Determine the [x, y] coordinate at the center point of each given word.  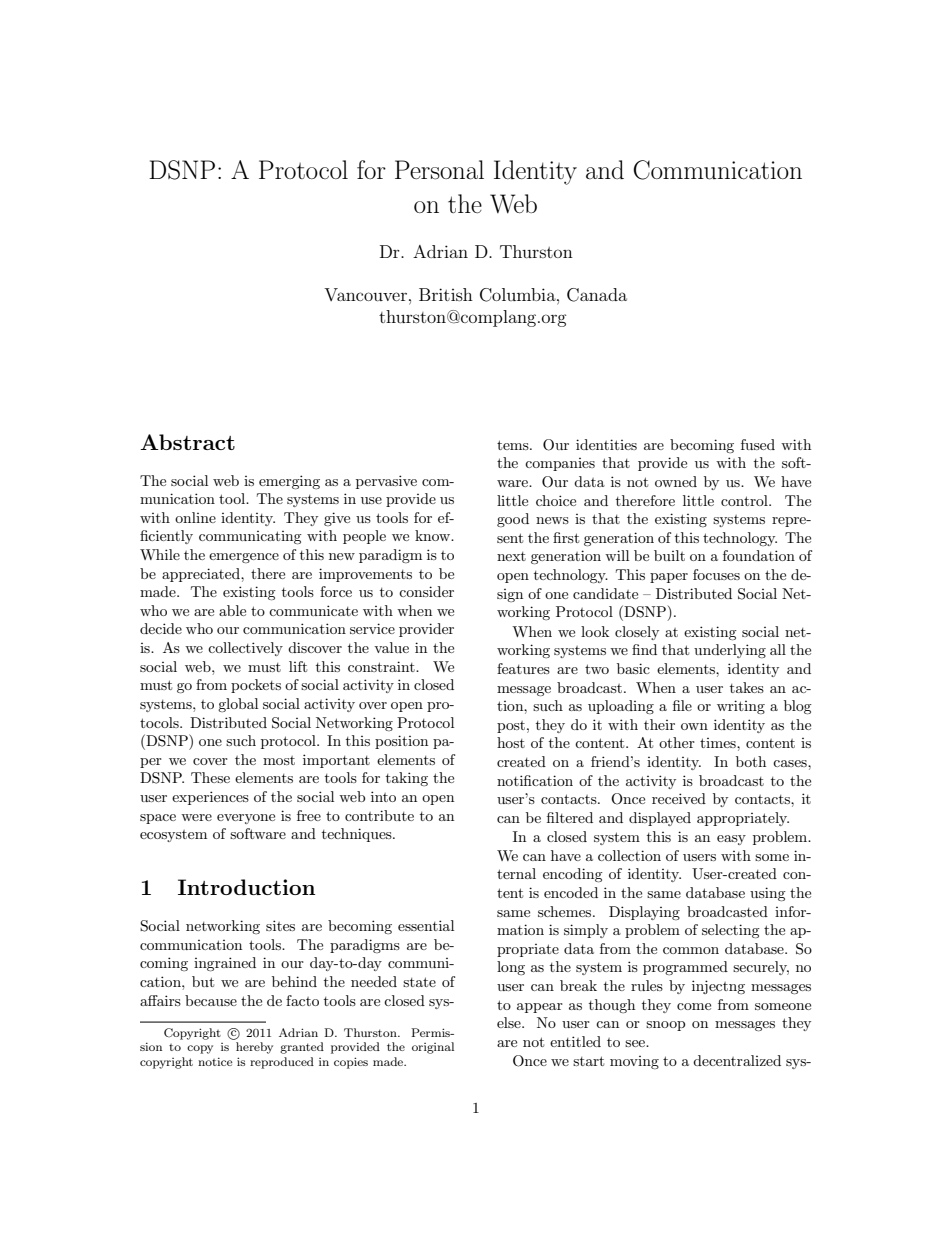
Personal [439, 170]
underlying [730, 651]
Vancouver [365, 294]
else [510, 1022]
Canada [597, 295]
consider [426, 591]
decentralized [737, 1060]
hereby [254, 1048]
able [232, 610]
